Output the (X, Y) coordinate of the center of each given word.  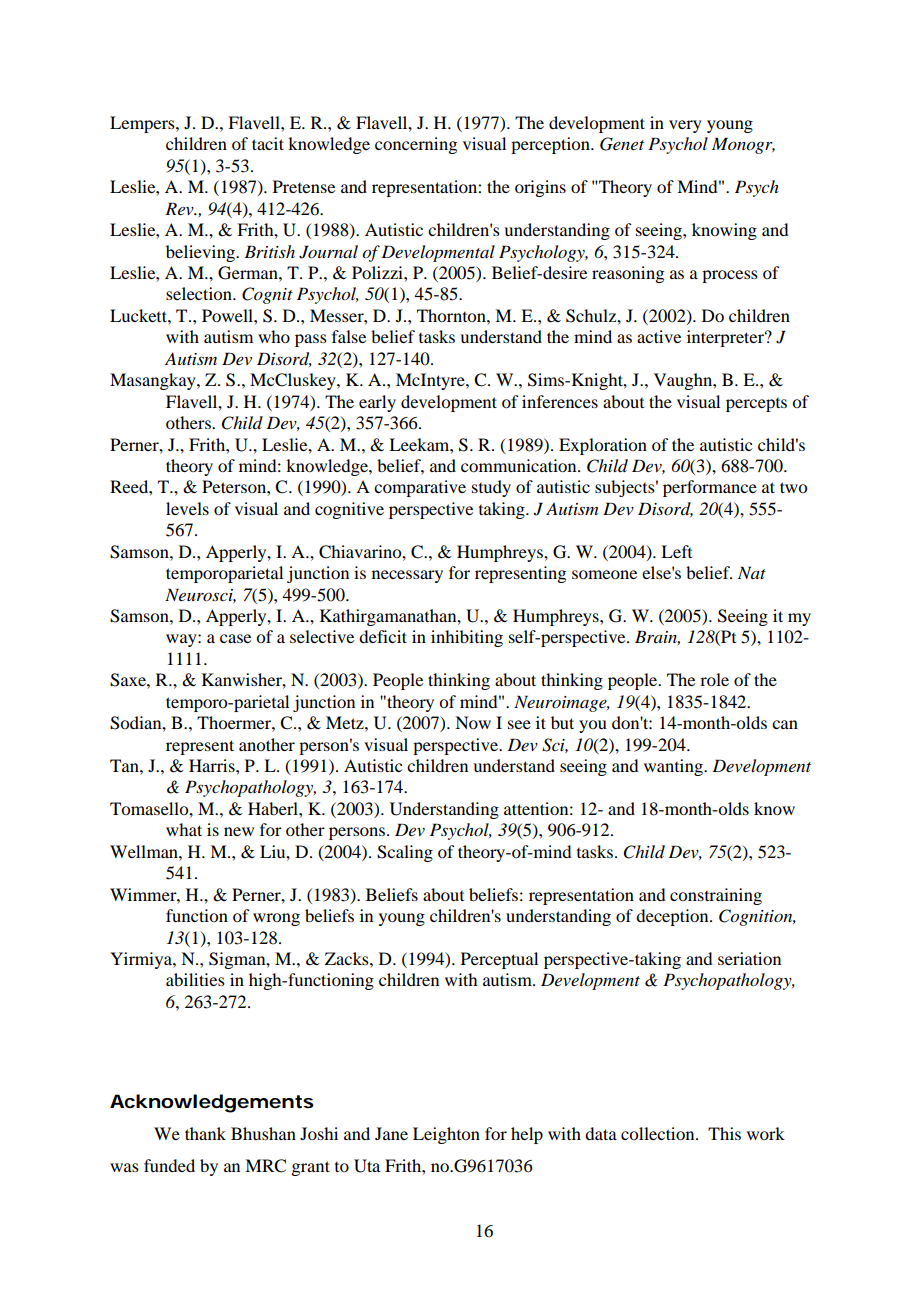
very (685, 126)
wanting (674, 767)
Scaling (405, 853)
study (491, 488)
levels (187, 508)
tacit (268, 143)
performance (710, 488)
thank (205, 1133)
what (184, 829)
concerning (416, 145)
